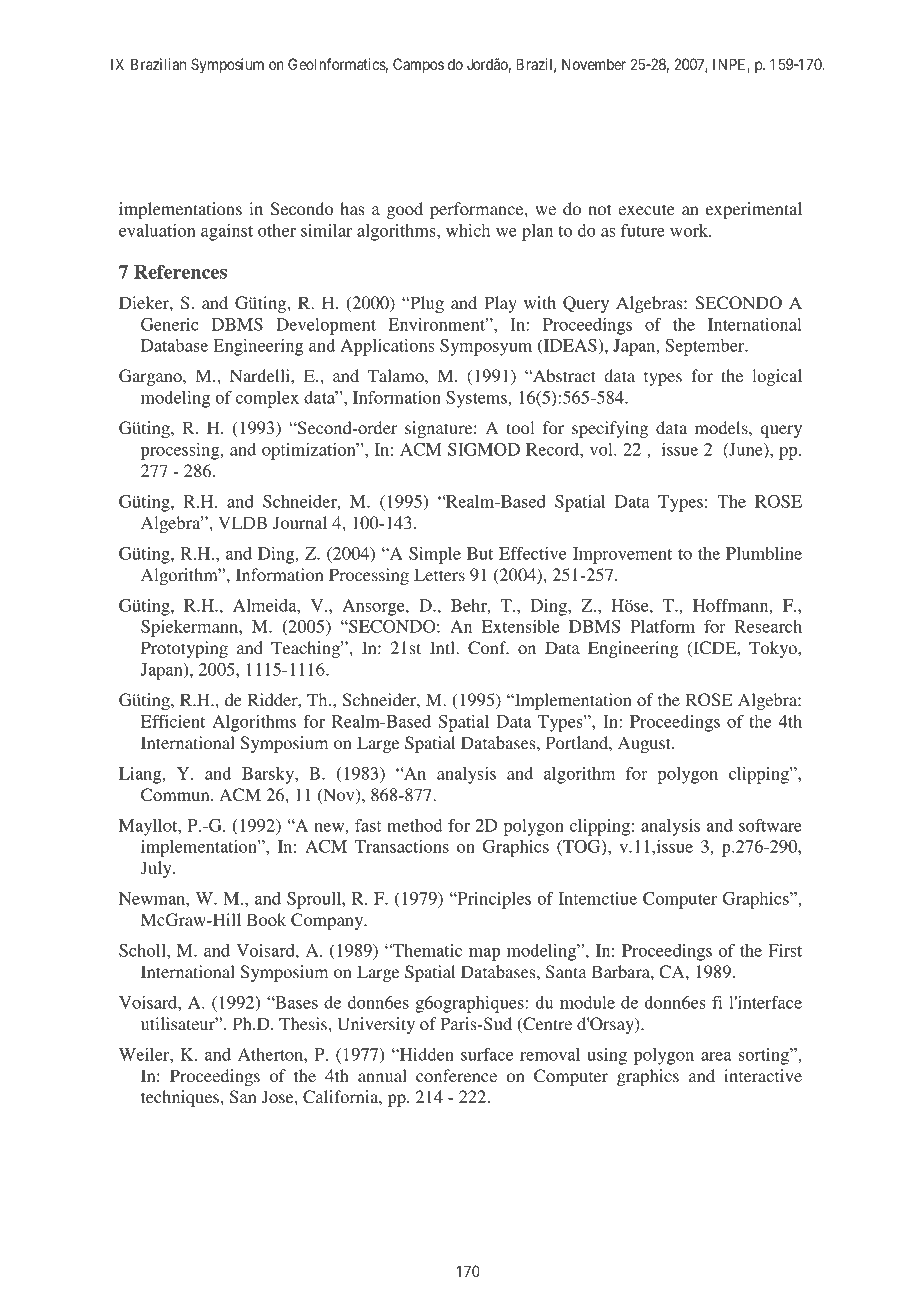  What do you see at coordinates (770, 825) in the screenshot?
I see `software` at bounding box center [770, 825].
